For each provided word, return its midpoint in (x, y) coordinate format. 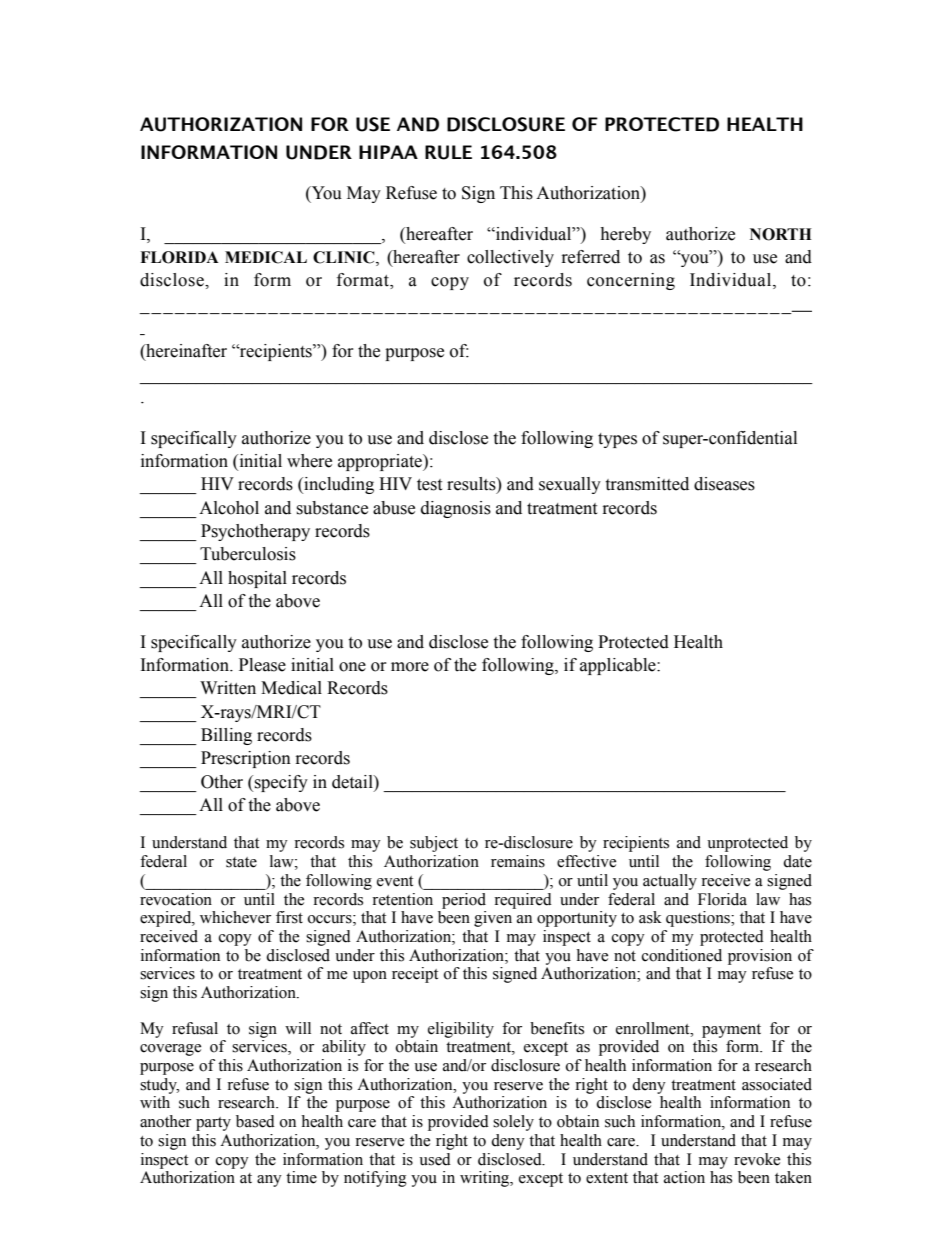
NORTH (781, 234)
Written (228, 688)
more (410, 667)
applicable (619, 666)
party (213, 1124)
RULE (448, 152)
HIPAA (388, 152)
